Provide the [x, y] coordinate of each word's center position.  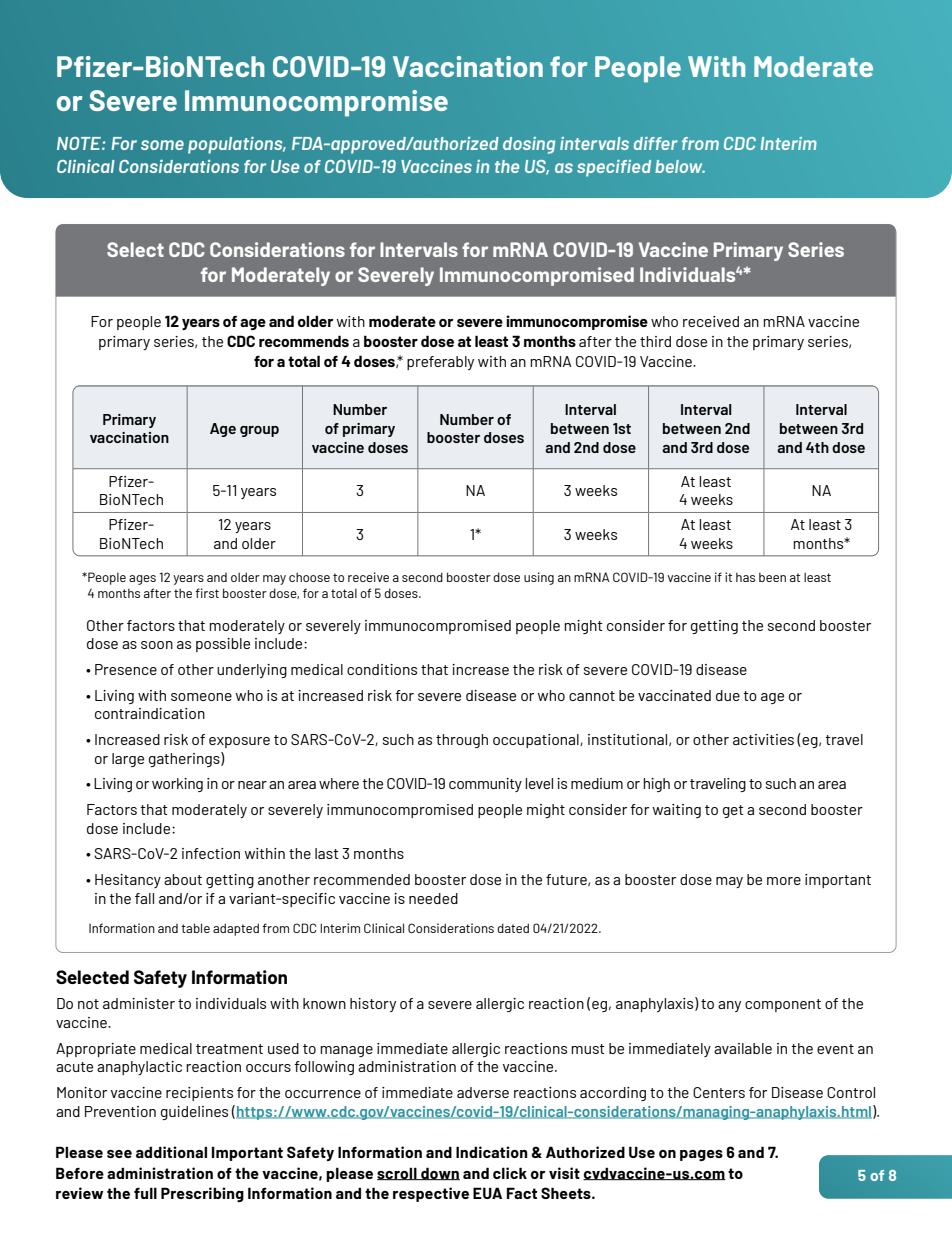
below [680, 166]
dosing [529, 145]
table [195, 928]
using [539, 578]
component [783, 1005]
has [745, 577]
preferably [440, 363]
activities [763, 739]
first [207, 593]
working [177, 785]
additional [171, 1152]
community [485, 785]
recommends [304, 341]
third [655, 341]
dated [513, 928]
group [259, 431]
